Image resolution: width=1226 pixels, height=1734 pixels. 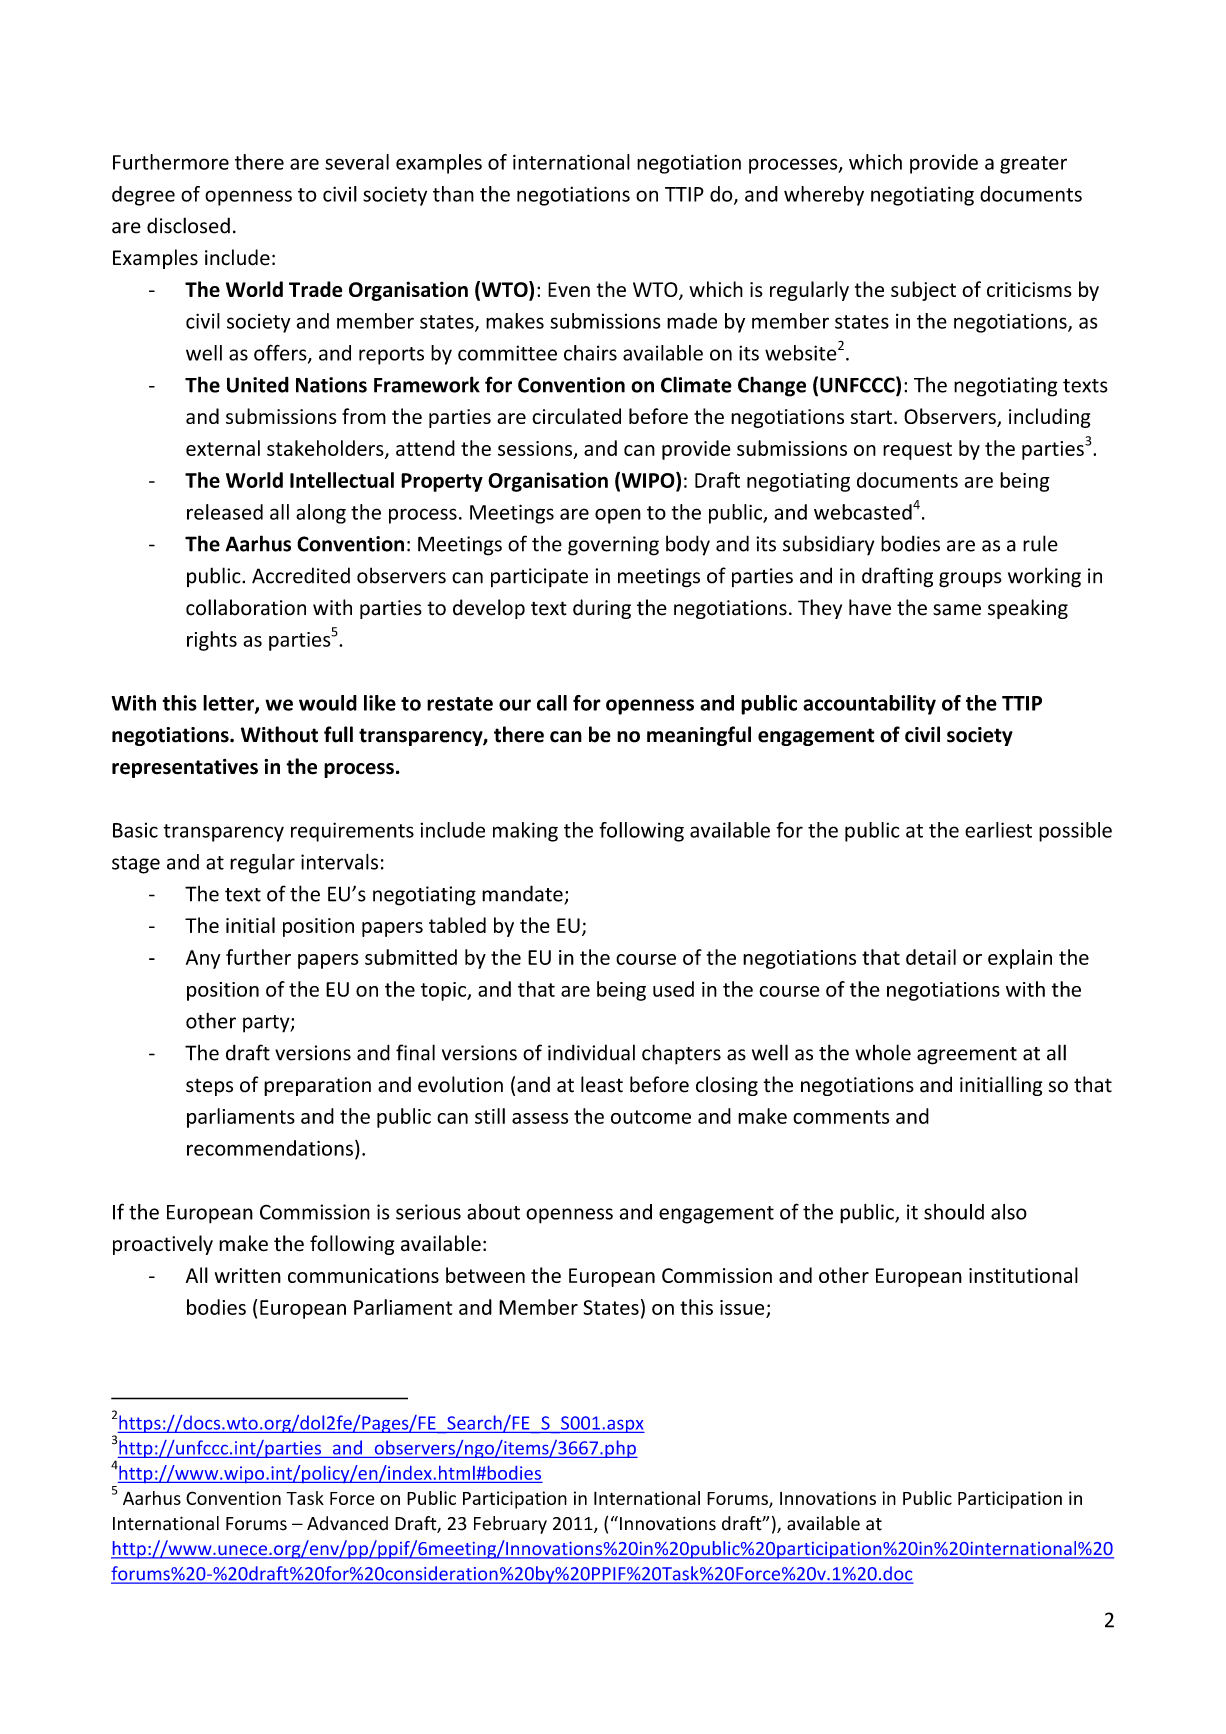 What do you see at coordinates (188, 225) in the page?
I see `disclosed` at bounding box center [188, 225].
